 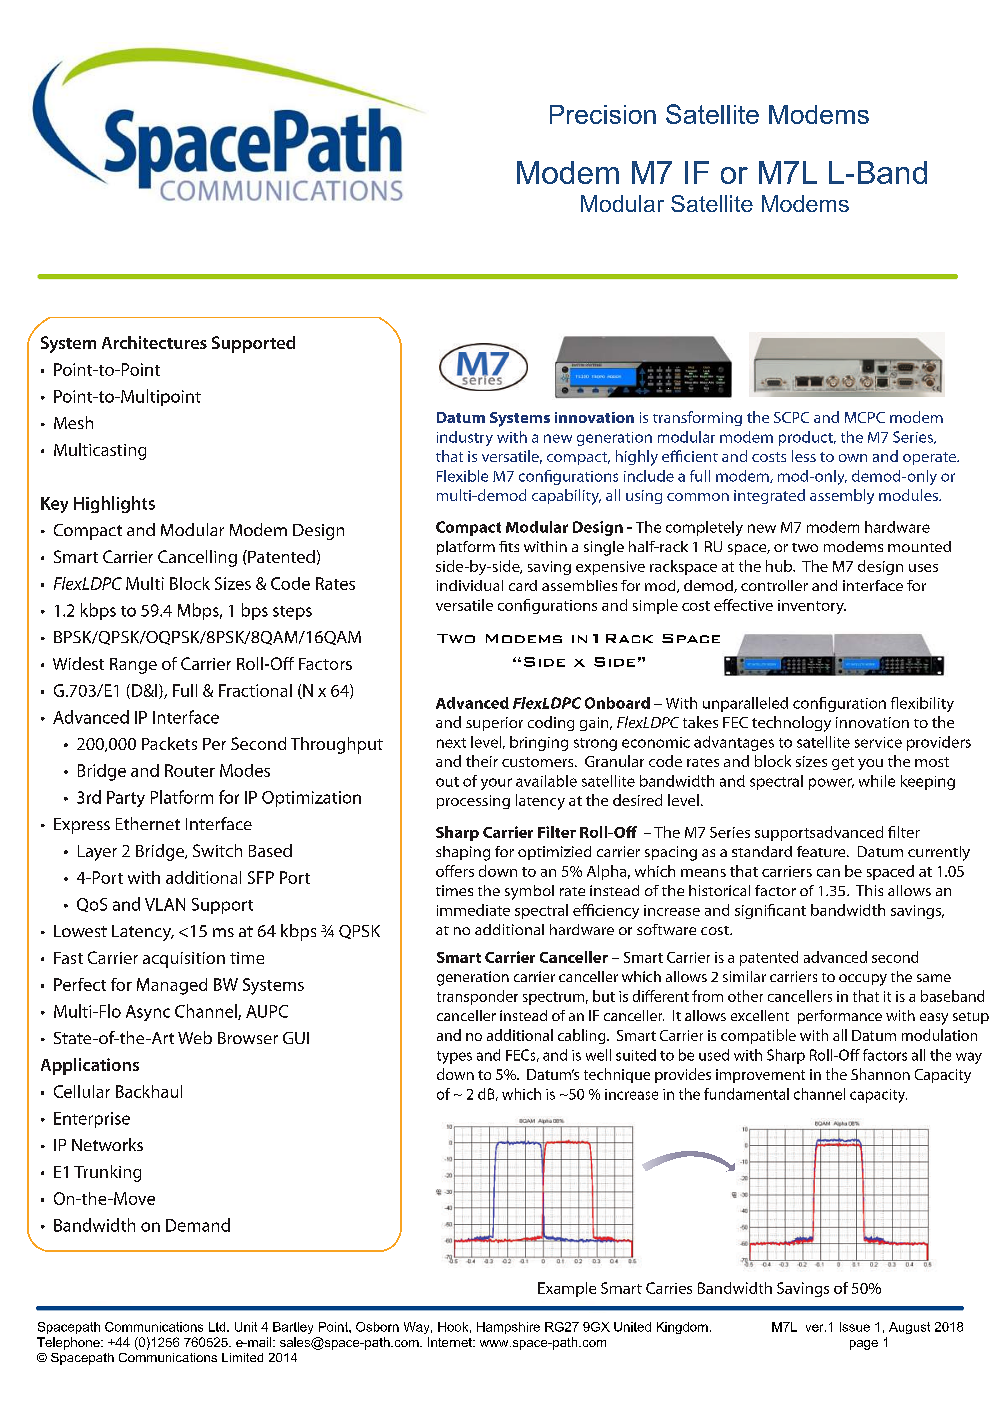 What do you see at coordinates (878, 742) in the screenshot?
I see `service` at bounding box center [878, 742].
